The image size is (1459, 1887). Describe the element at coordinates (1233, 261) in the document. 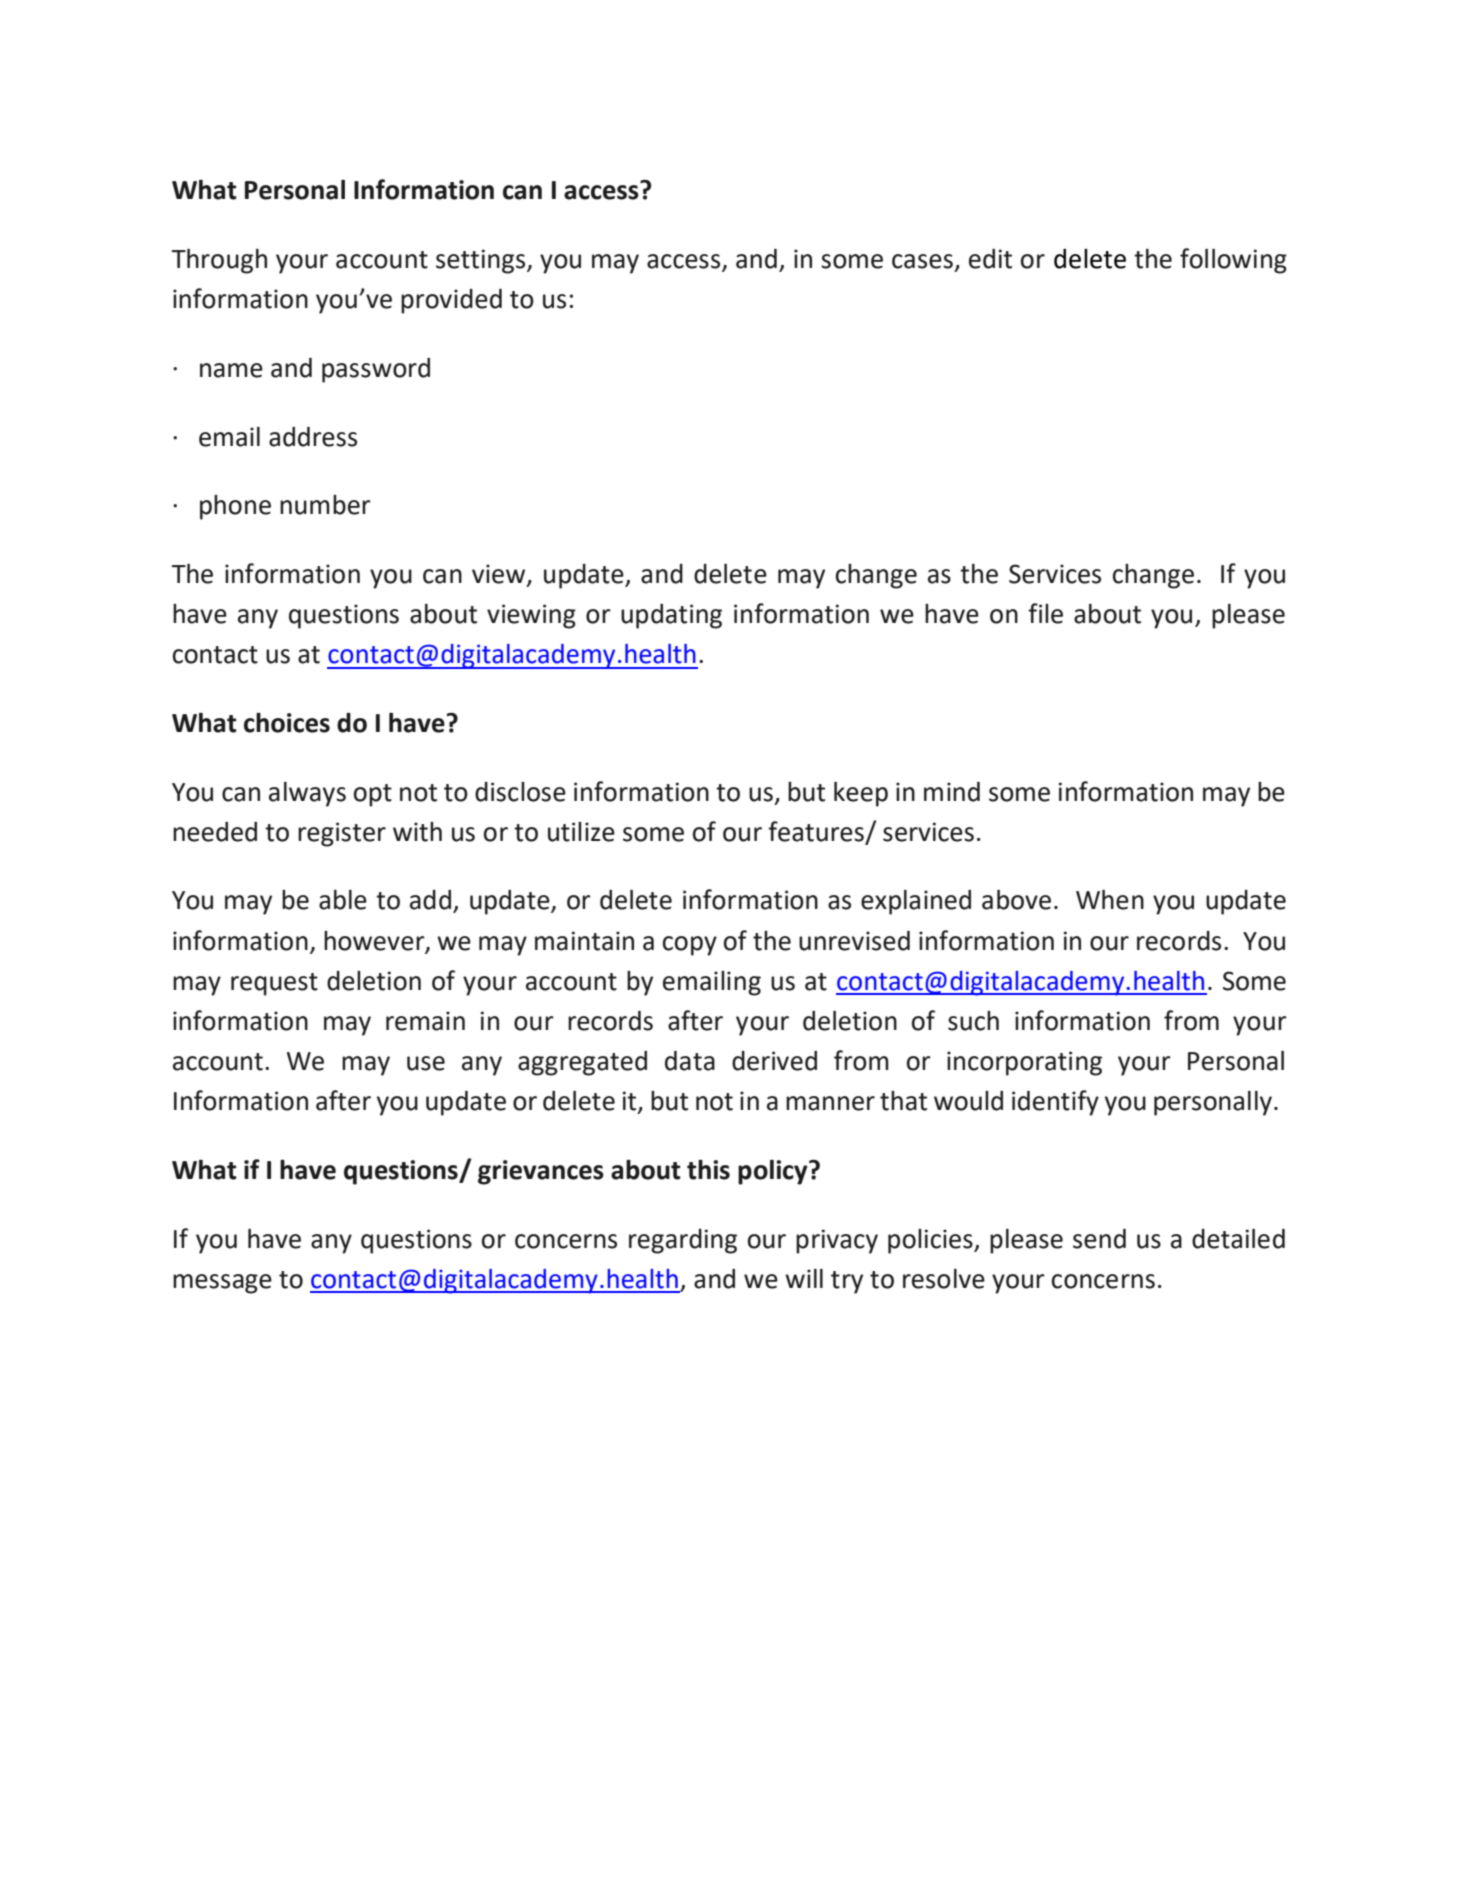

I see `following` at that location.
